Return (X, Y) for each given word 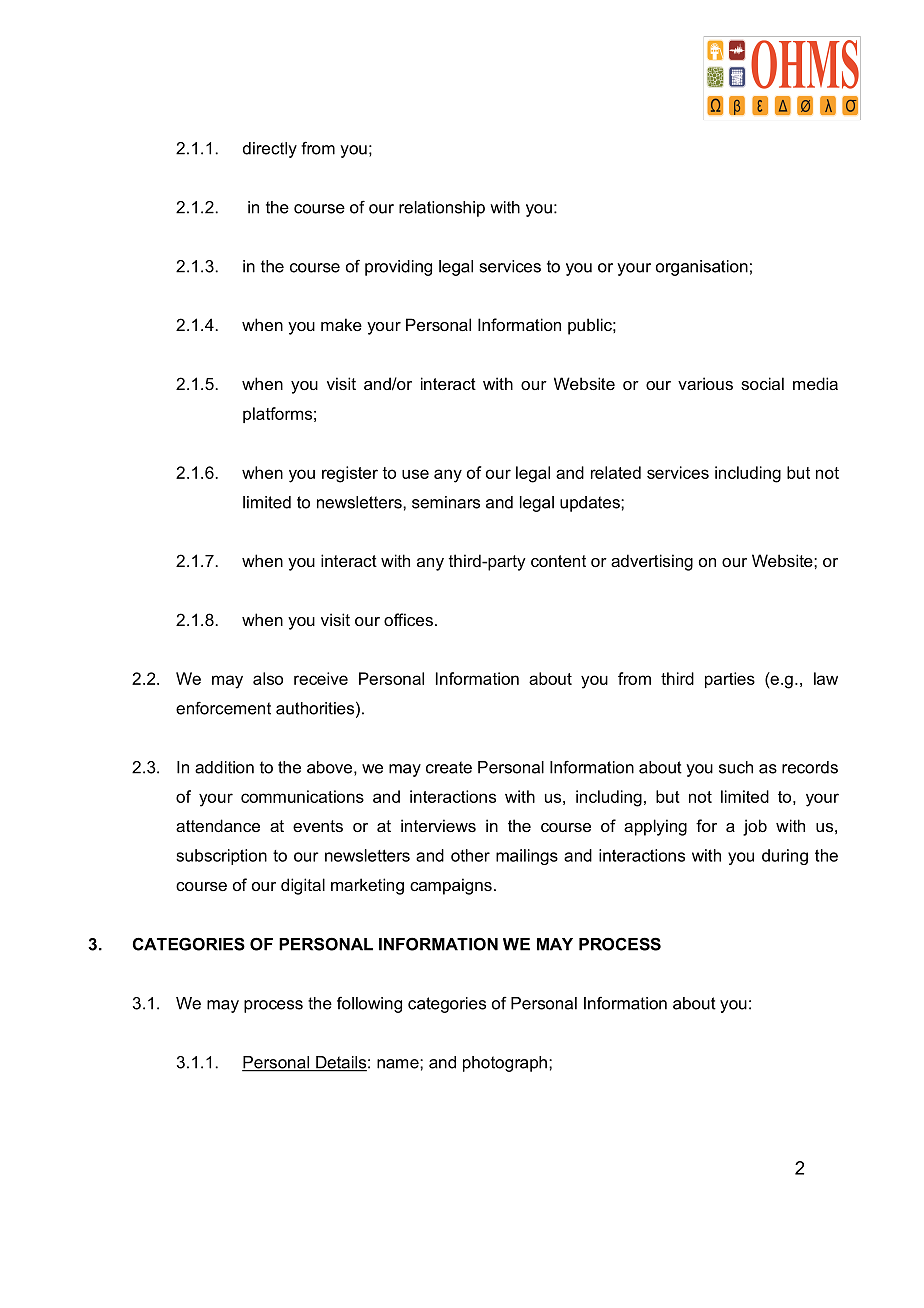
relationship (442, 209)
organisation (702, 268)
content (558, 561)
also (268, 678)
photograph (505, 1064)
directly (270, 150)
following (369, 1004)
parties (730, 680)
